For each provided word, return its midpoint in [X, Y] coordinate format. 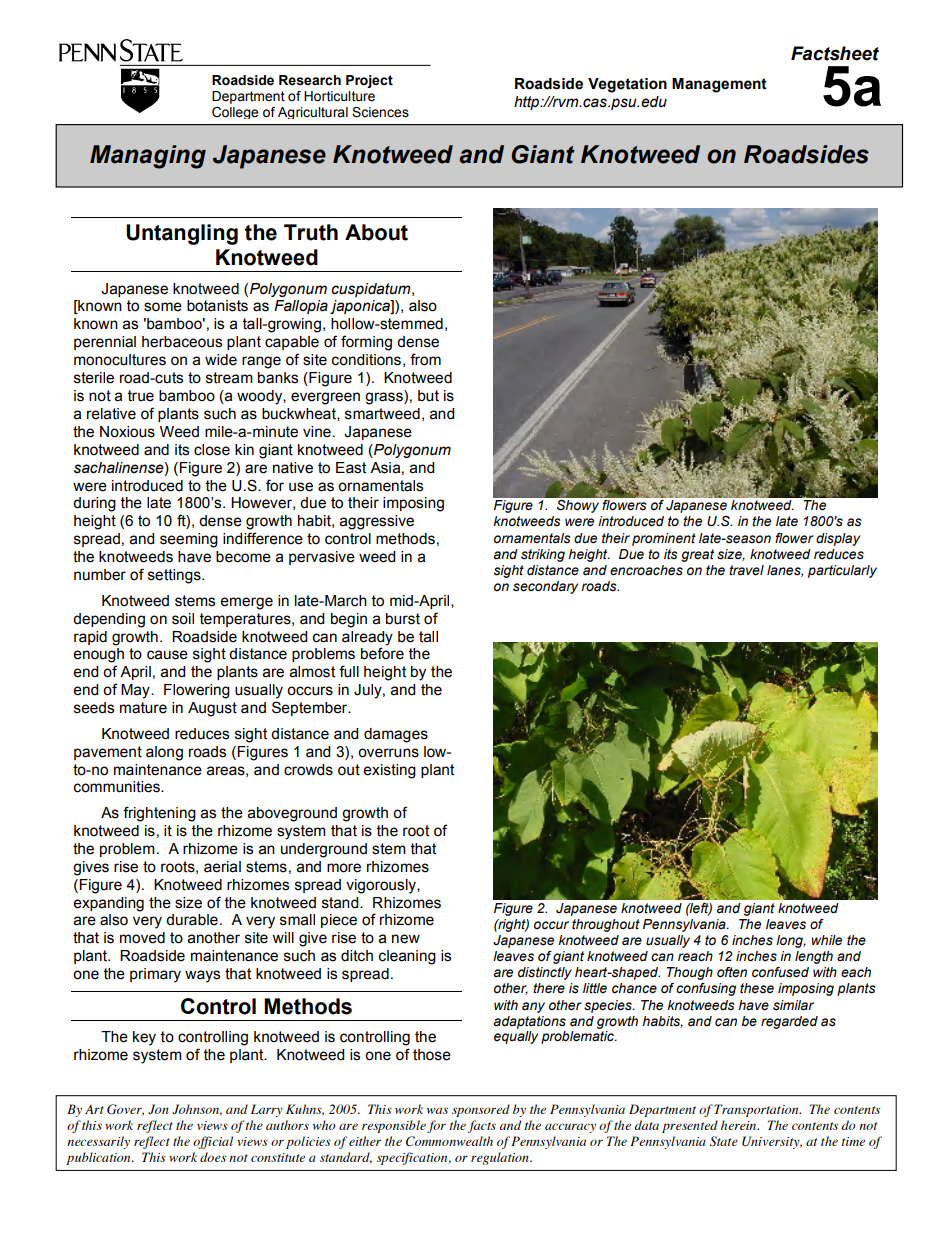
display [838, 539]
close [212, 450]
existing [390, 771]
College [235, 113]
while [826, 940]
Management [719, 85]
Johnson [197, 1110]
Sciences [380, 112]
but [428, 396]
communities [118, 787]
